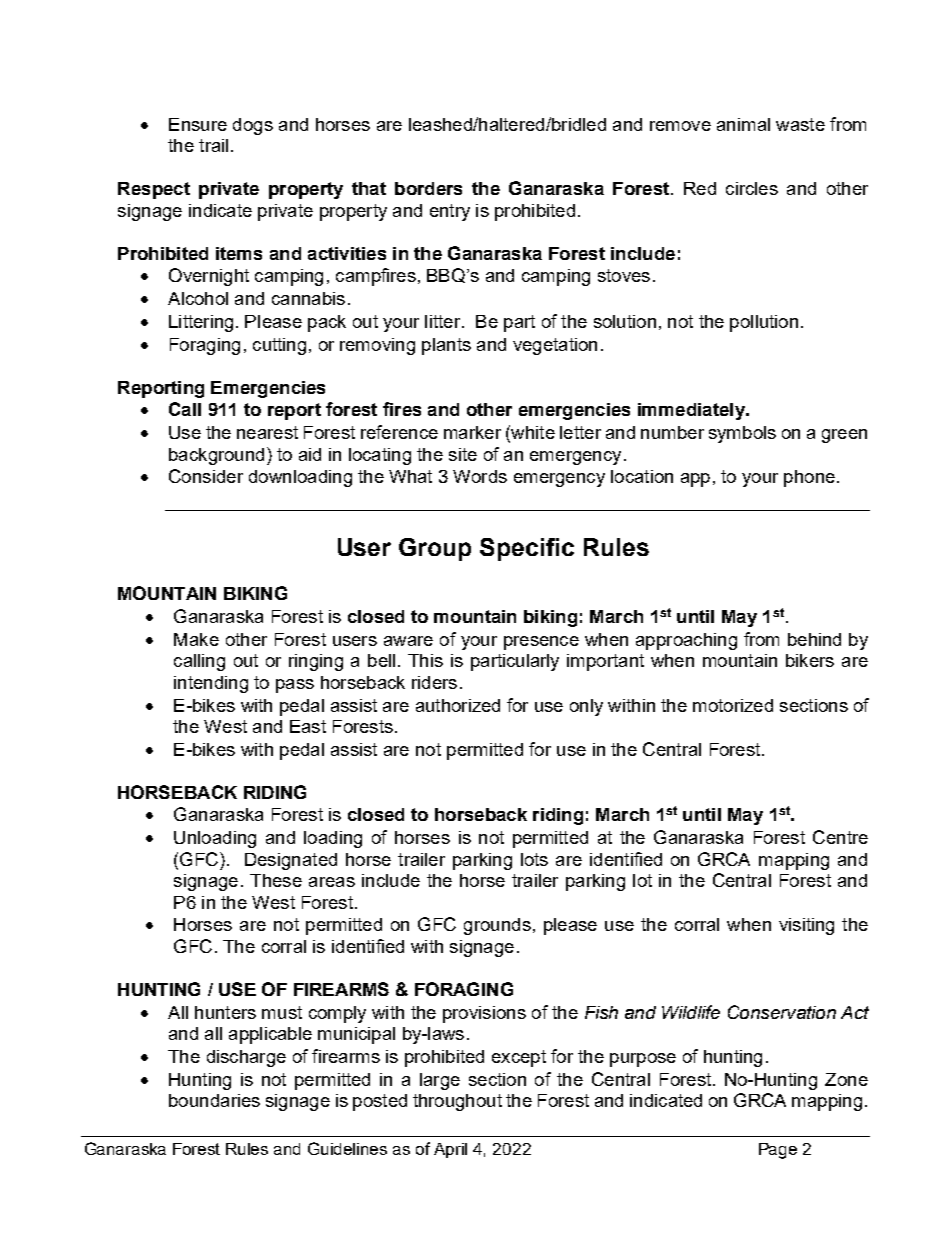  What do you see at coordinates (742, 434) in the page?
I see `symbols` at bounding box center [742, 434].
